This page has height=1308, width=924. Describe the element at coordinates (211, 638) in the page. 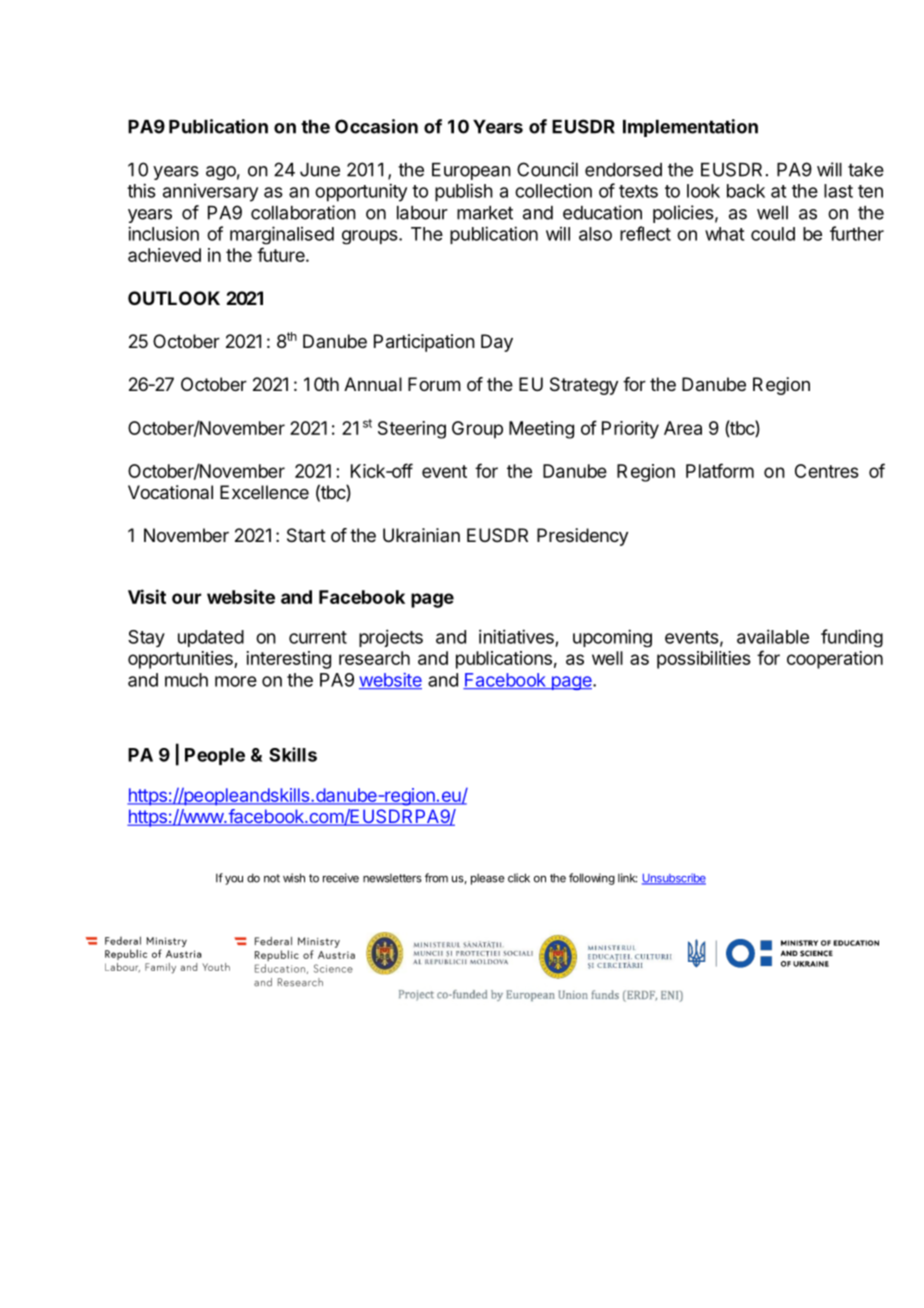

I see `updated` at that location.
